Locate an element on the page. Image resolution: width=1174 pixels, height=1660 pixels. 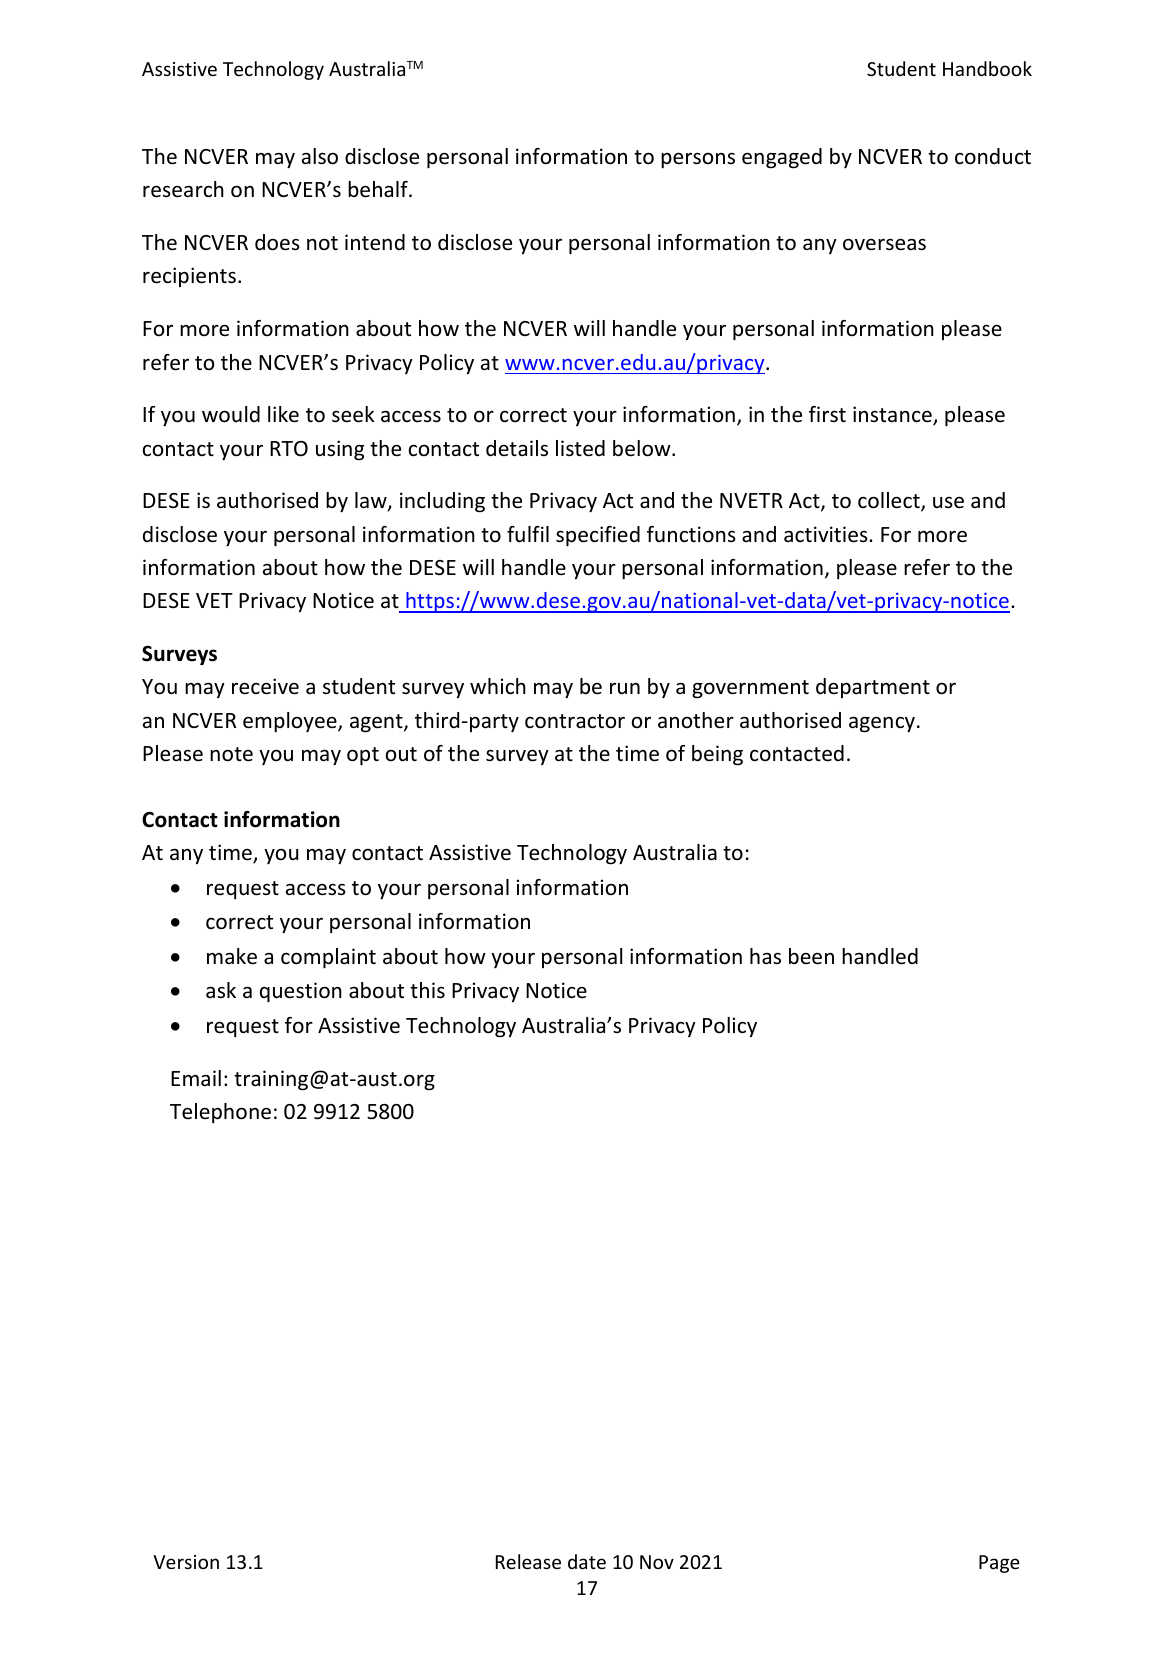
Version is located at coordinates (186, 1562).
